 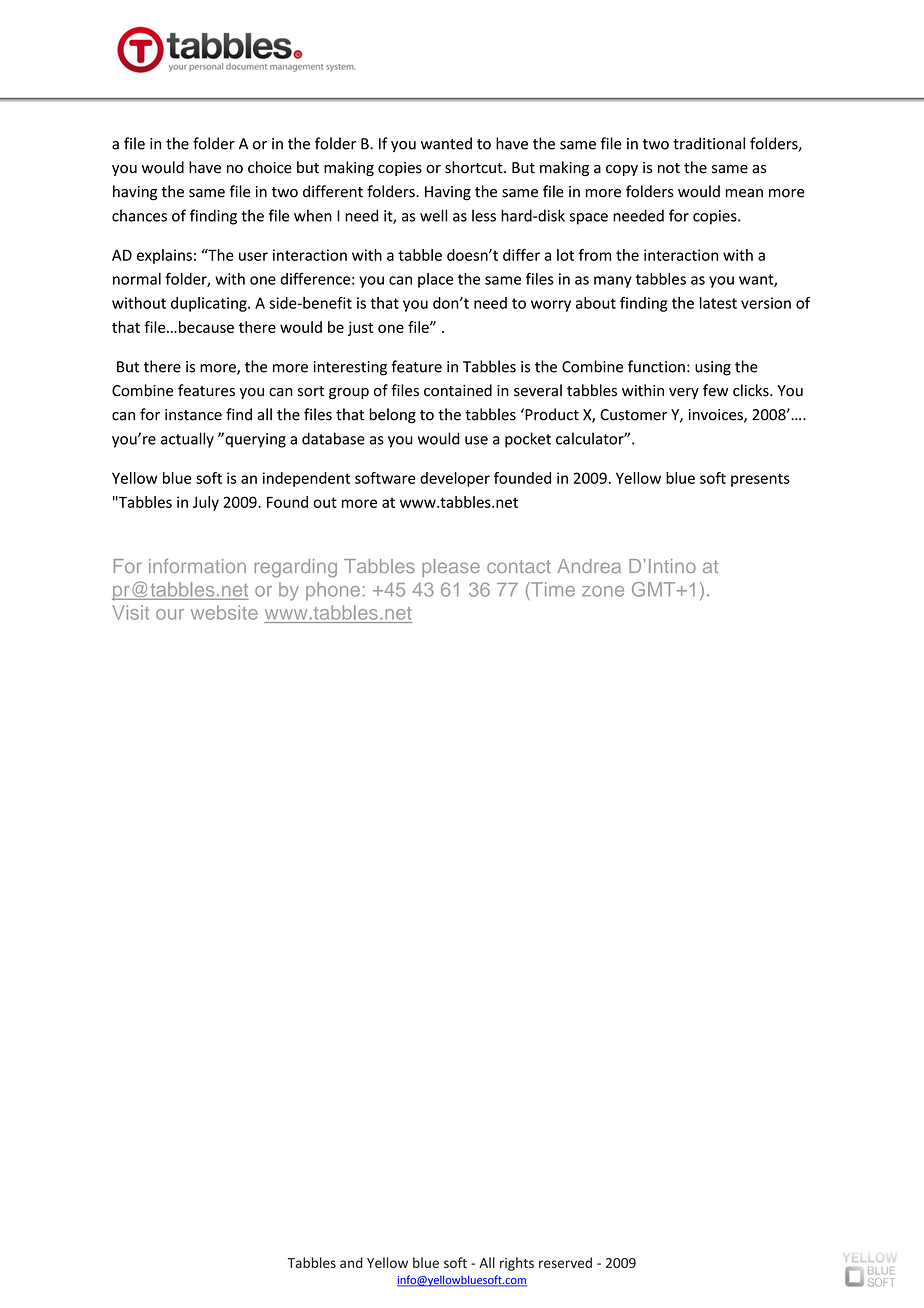 What do you see at coordinates (517, 1264) in the document?
I see `rights` at bounding box center [517, 1264].
